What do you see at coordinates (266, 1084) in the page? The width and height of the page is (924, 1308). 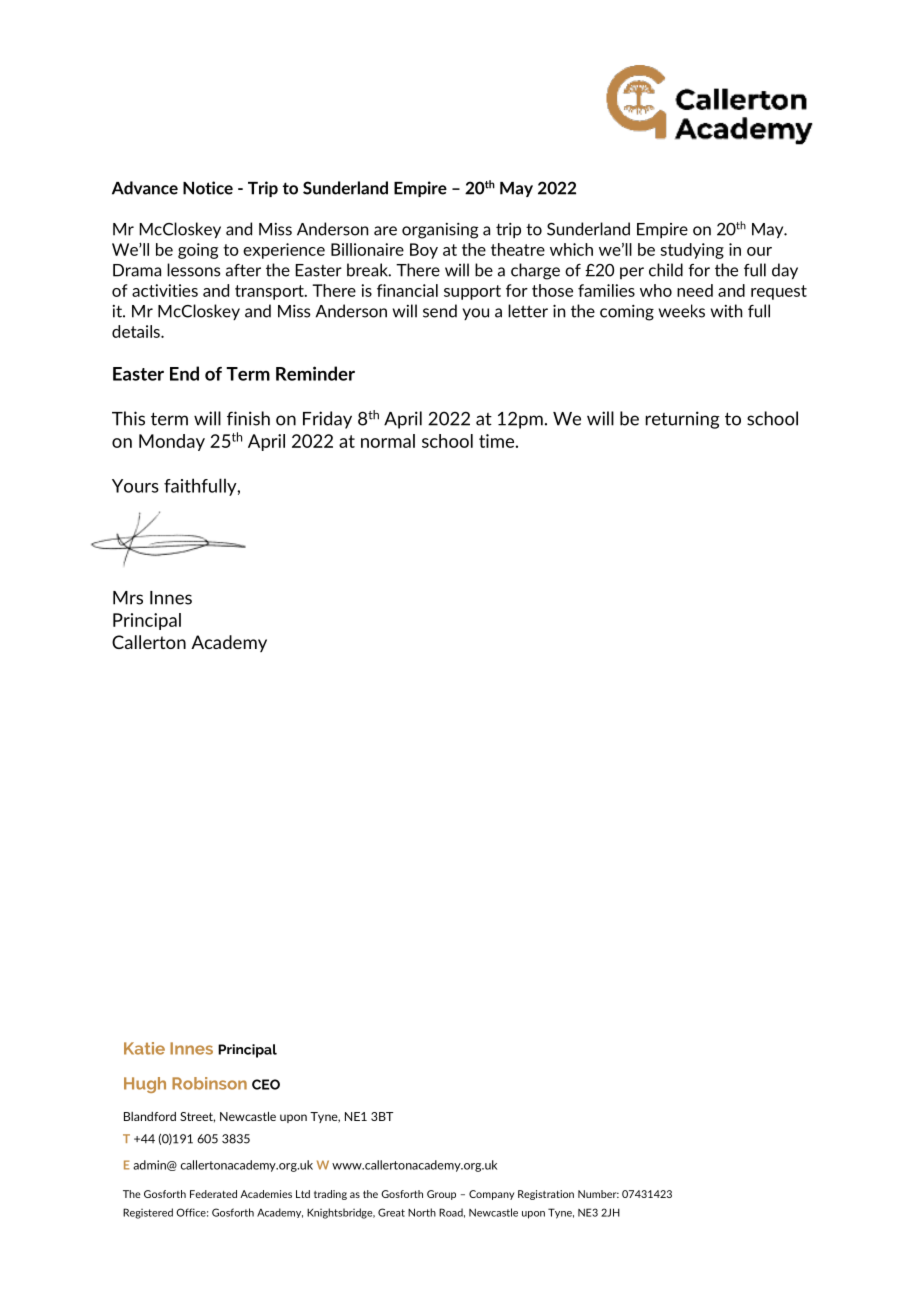 I see `CEO` at bounding box center [266, 1084].
